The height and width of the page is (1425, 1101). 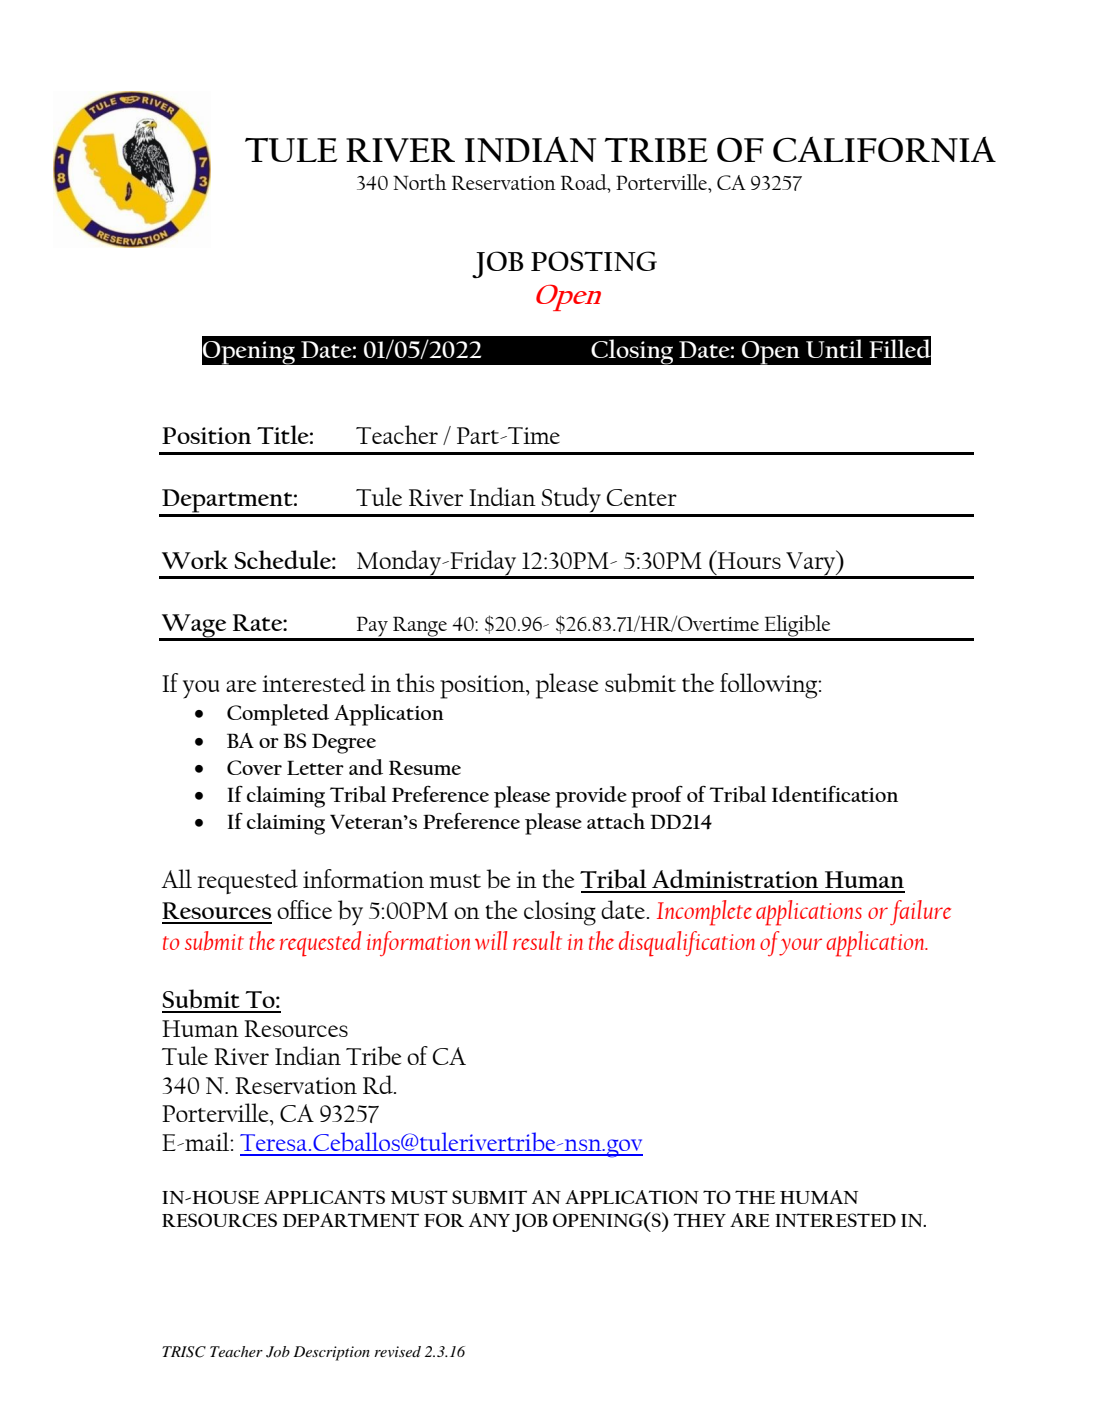 I want to click on Description, so click(x=331, y=1353).
